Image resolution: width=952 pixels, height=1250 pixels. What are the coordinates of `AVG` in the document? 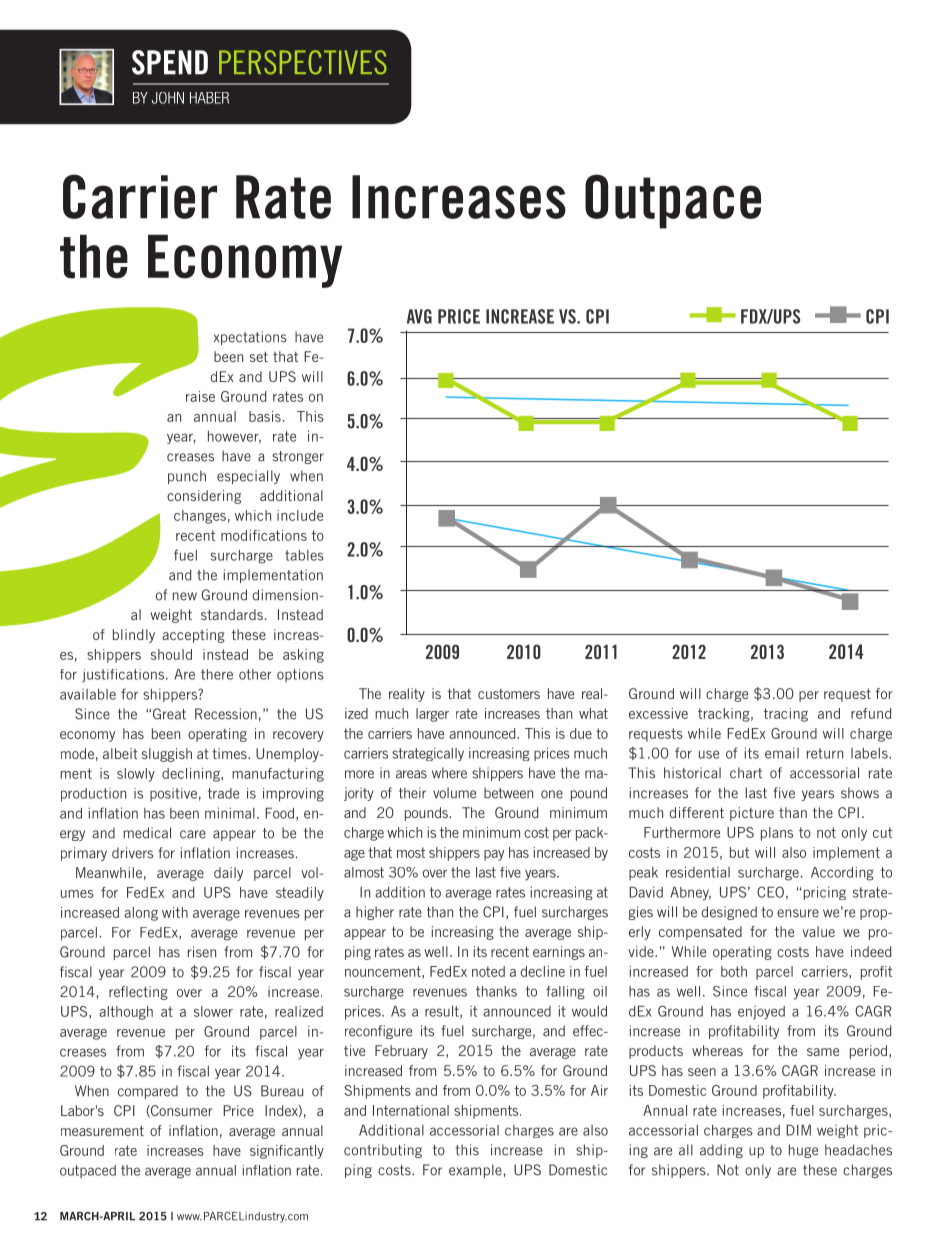 It's located at (419, 316).
